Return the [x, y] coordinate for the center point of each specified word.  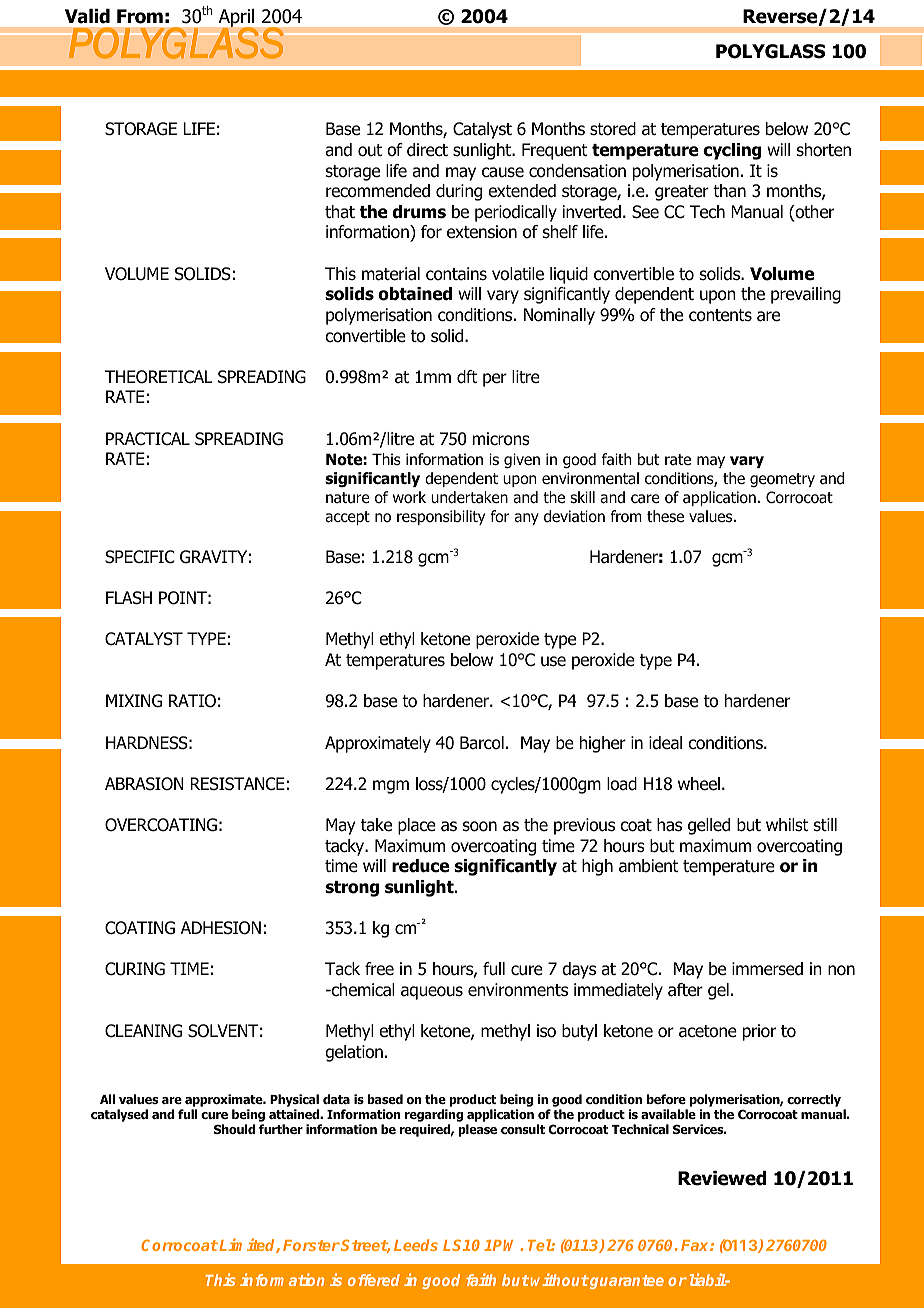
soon [480, 826]
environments [518, 990]
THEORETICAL [159, 377]
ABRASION [144, 784]
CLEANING [143, 1031]
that [340, 212]
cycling [732, 151]
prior [759, 1032]
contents [720, 315]
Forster [311, 1245]
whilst [787, 824]
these [665, 516]
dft [467, 377]
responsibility [441, 517]
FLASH [129, 598]
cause [503, 172]
